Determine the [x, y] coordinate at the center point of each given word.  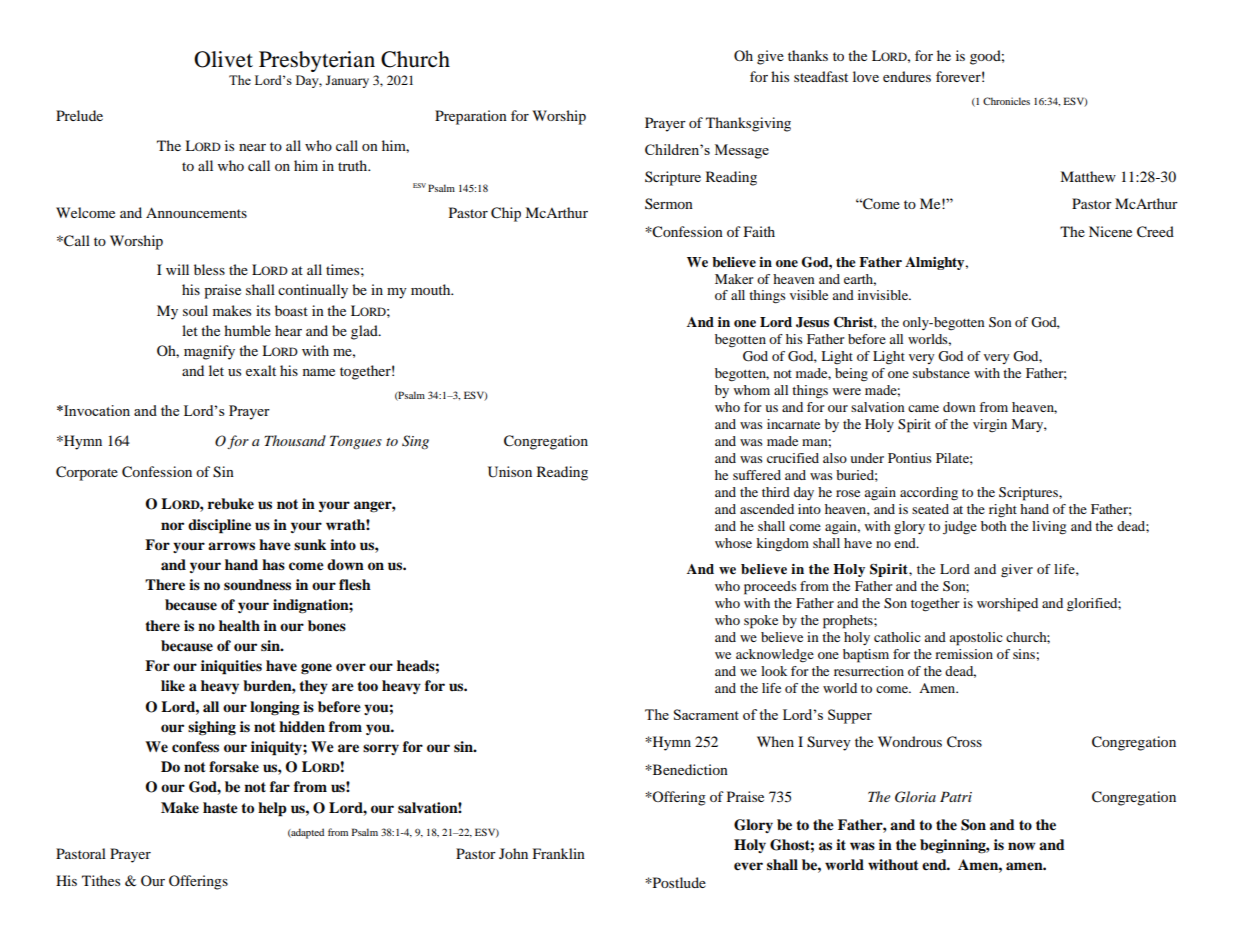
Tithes [101, 880]
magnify [209, 352]
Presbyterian [317, 61]
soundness [257, 584]
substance [941, 373]
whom [752, 390]
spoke [761, 622]
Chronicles [1006, 101]
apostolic [976, 639]
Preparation [471, 117]
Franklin [559, 853]
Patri [956, 797]
